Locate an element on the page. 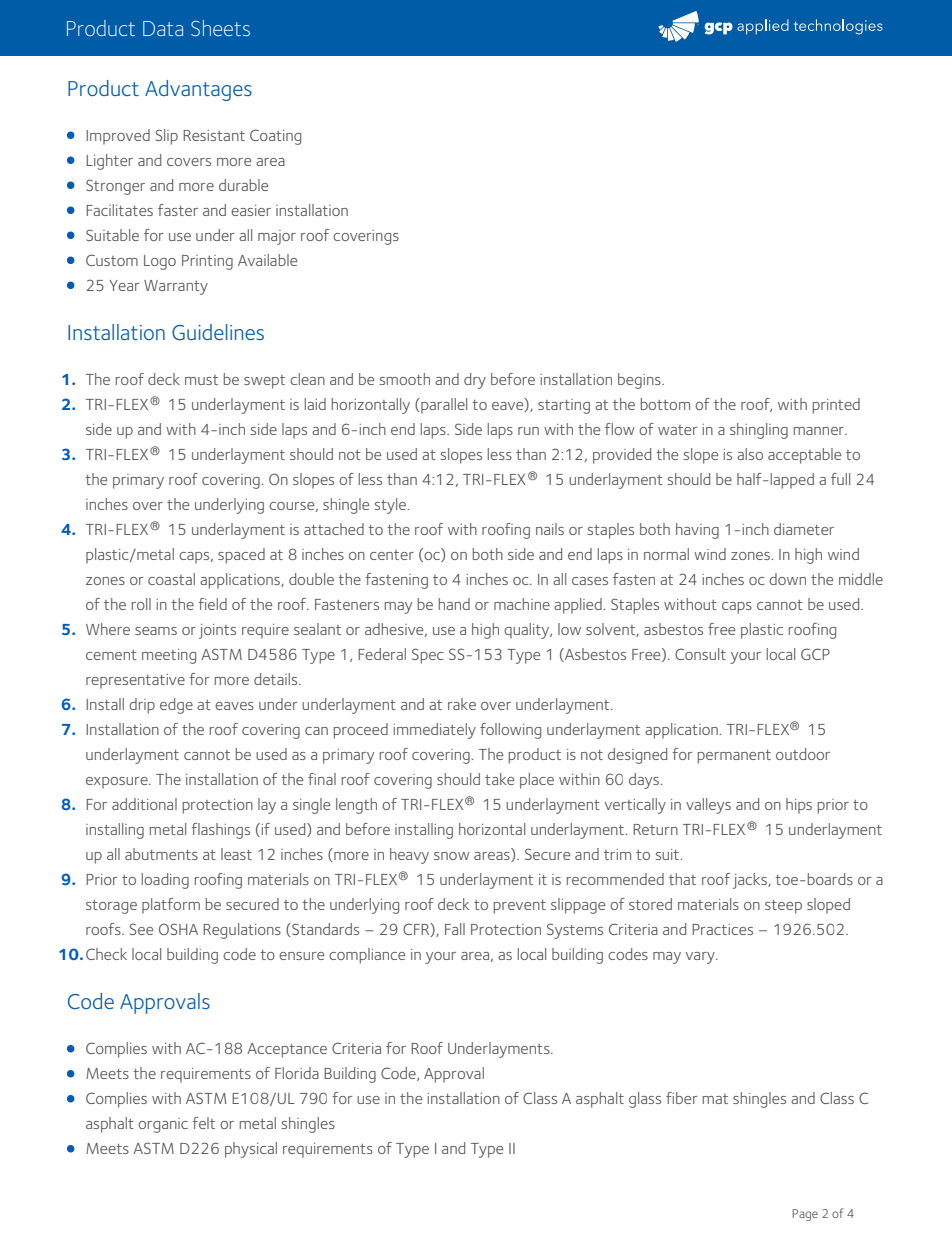 The width and height of the document is (952, 1233). glass is located at coordinates (645, 1100).
